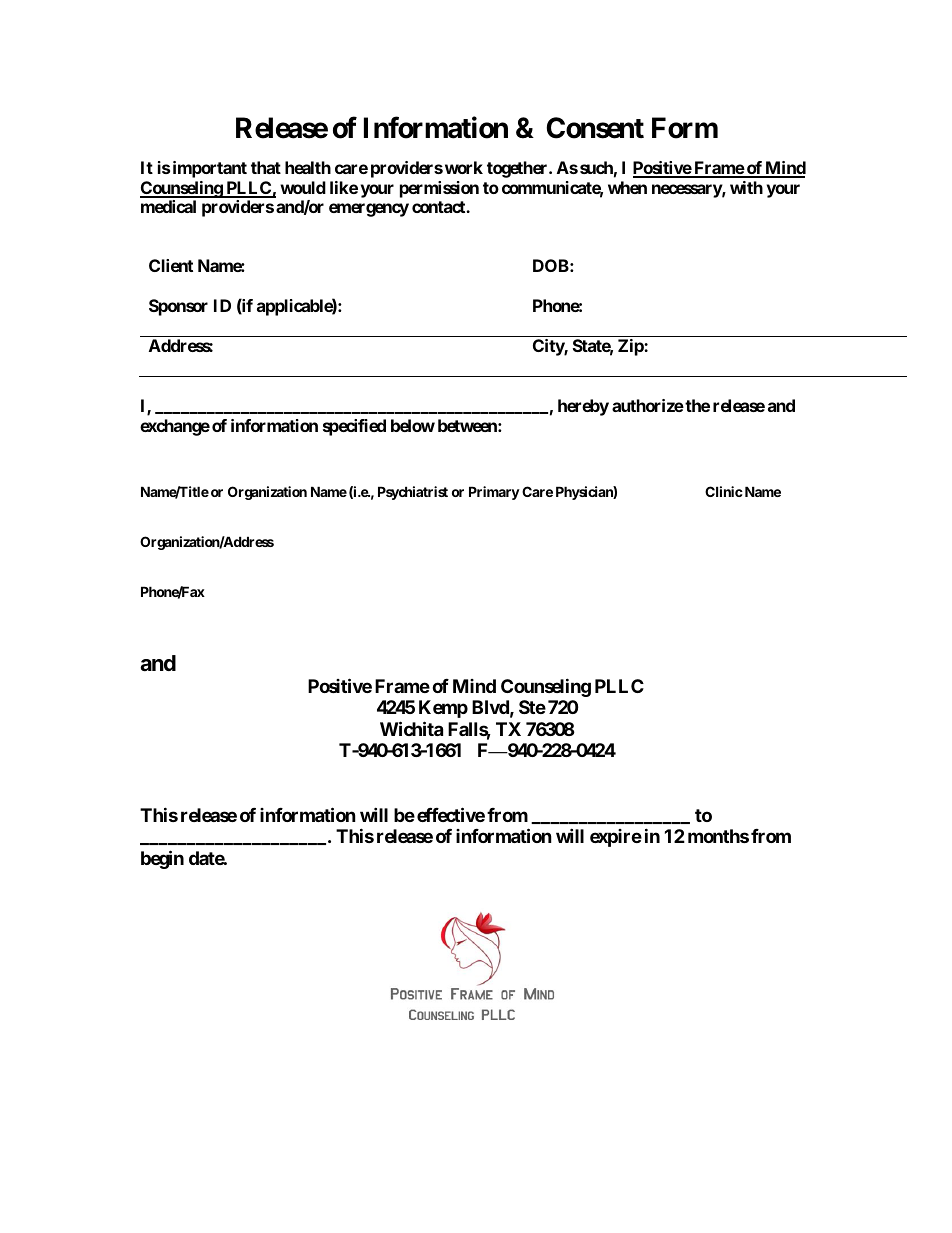 Image resolution: width=952 pixels, height=1233 pixels. Describe the element at coordinates (648, 405) in the page. I see `authorize` at that location.
